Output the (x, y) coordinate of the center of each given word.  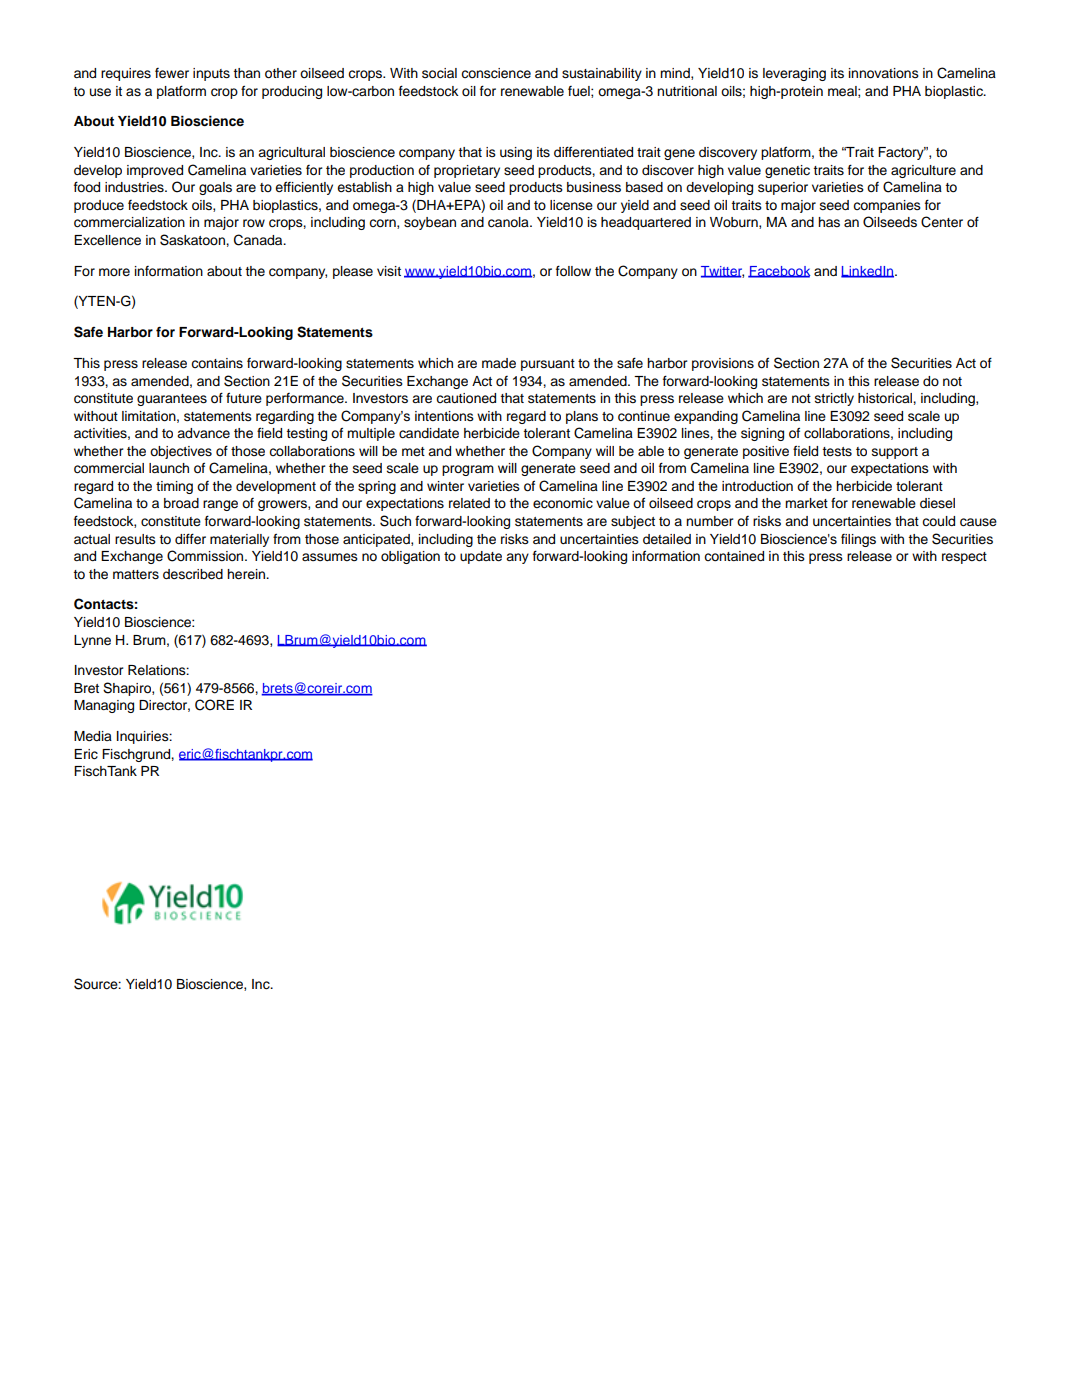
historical (886, 398)
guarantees (172, 400)
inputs (211, 74)
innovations (884, 73)
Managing (104, 706)
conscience (496, 73)
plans (582, 417)
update (481, 557)
